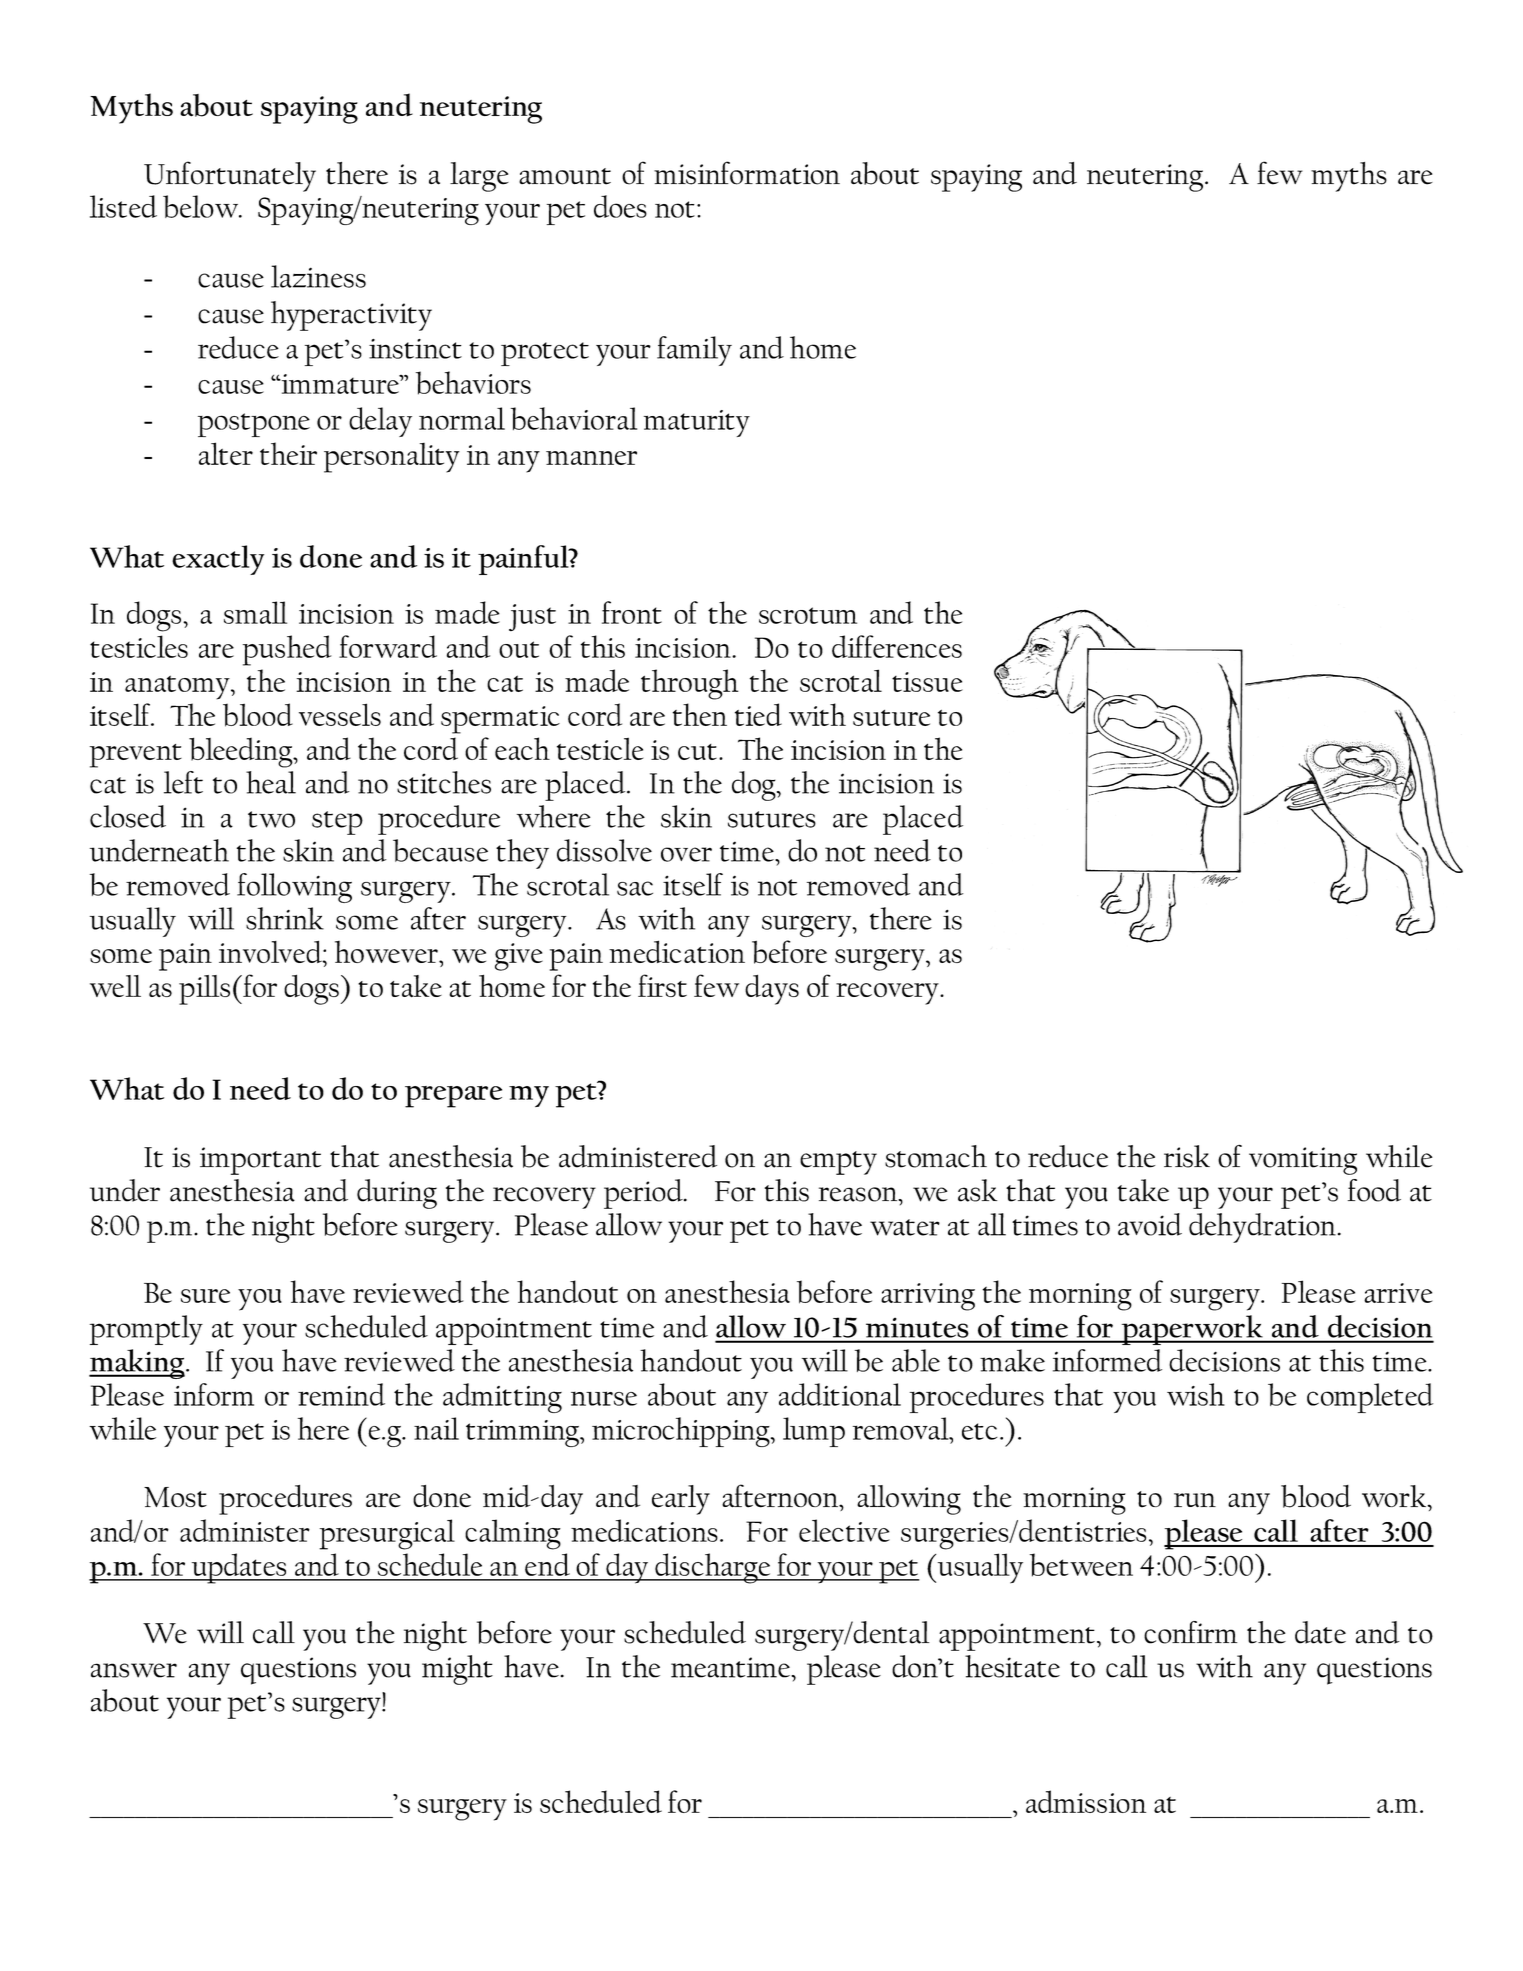 The width and height of the page is (1523, 1971). Describe the element at coordinates (134, 1670) in the page. I see `answer` at that location.
